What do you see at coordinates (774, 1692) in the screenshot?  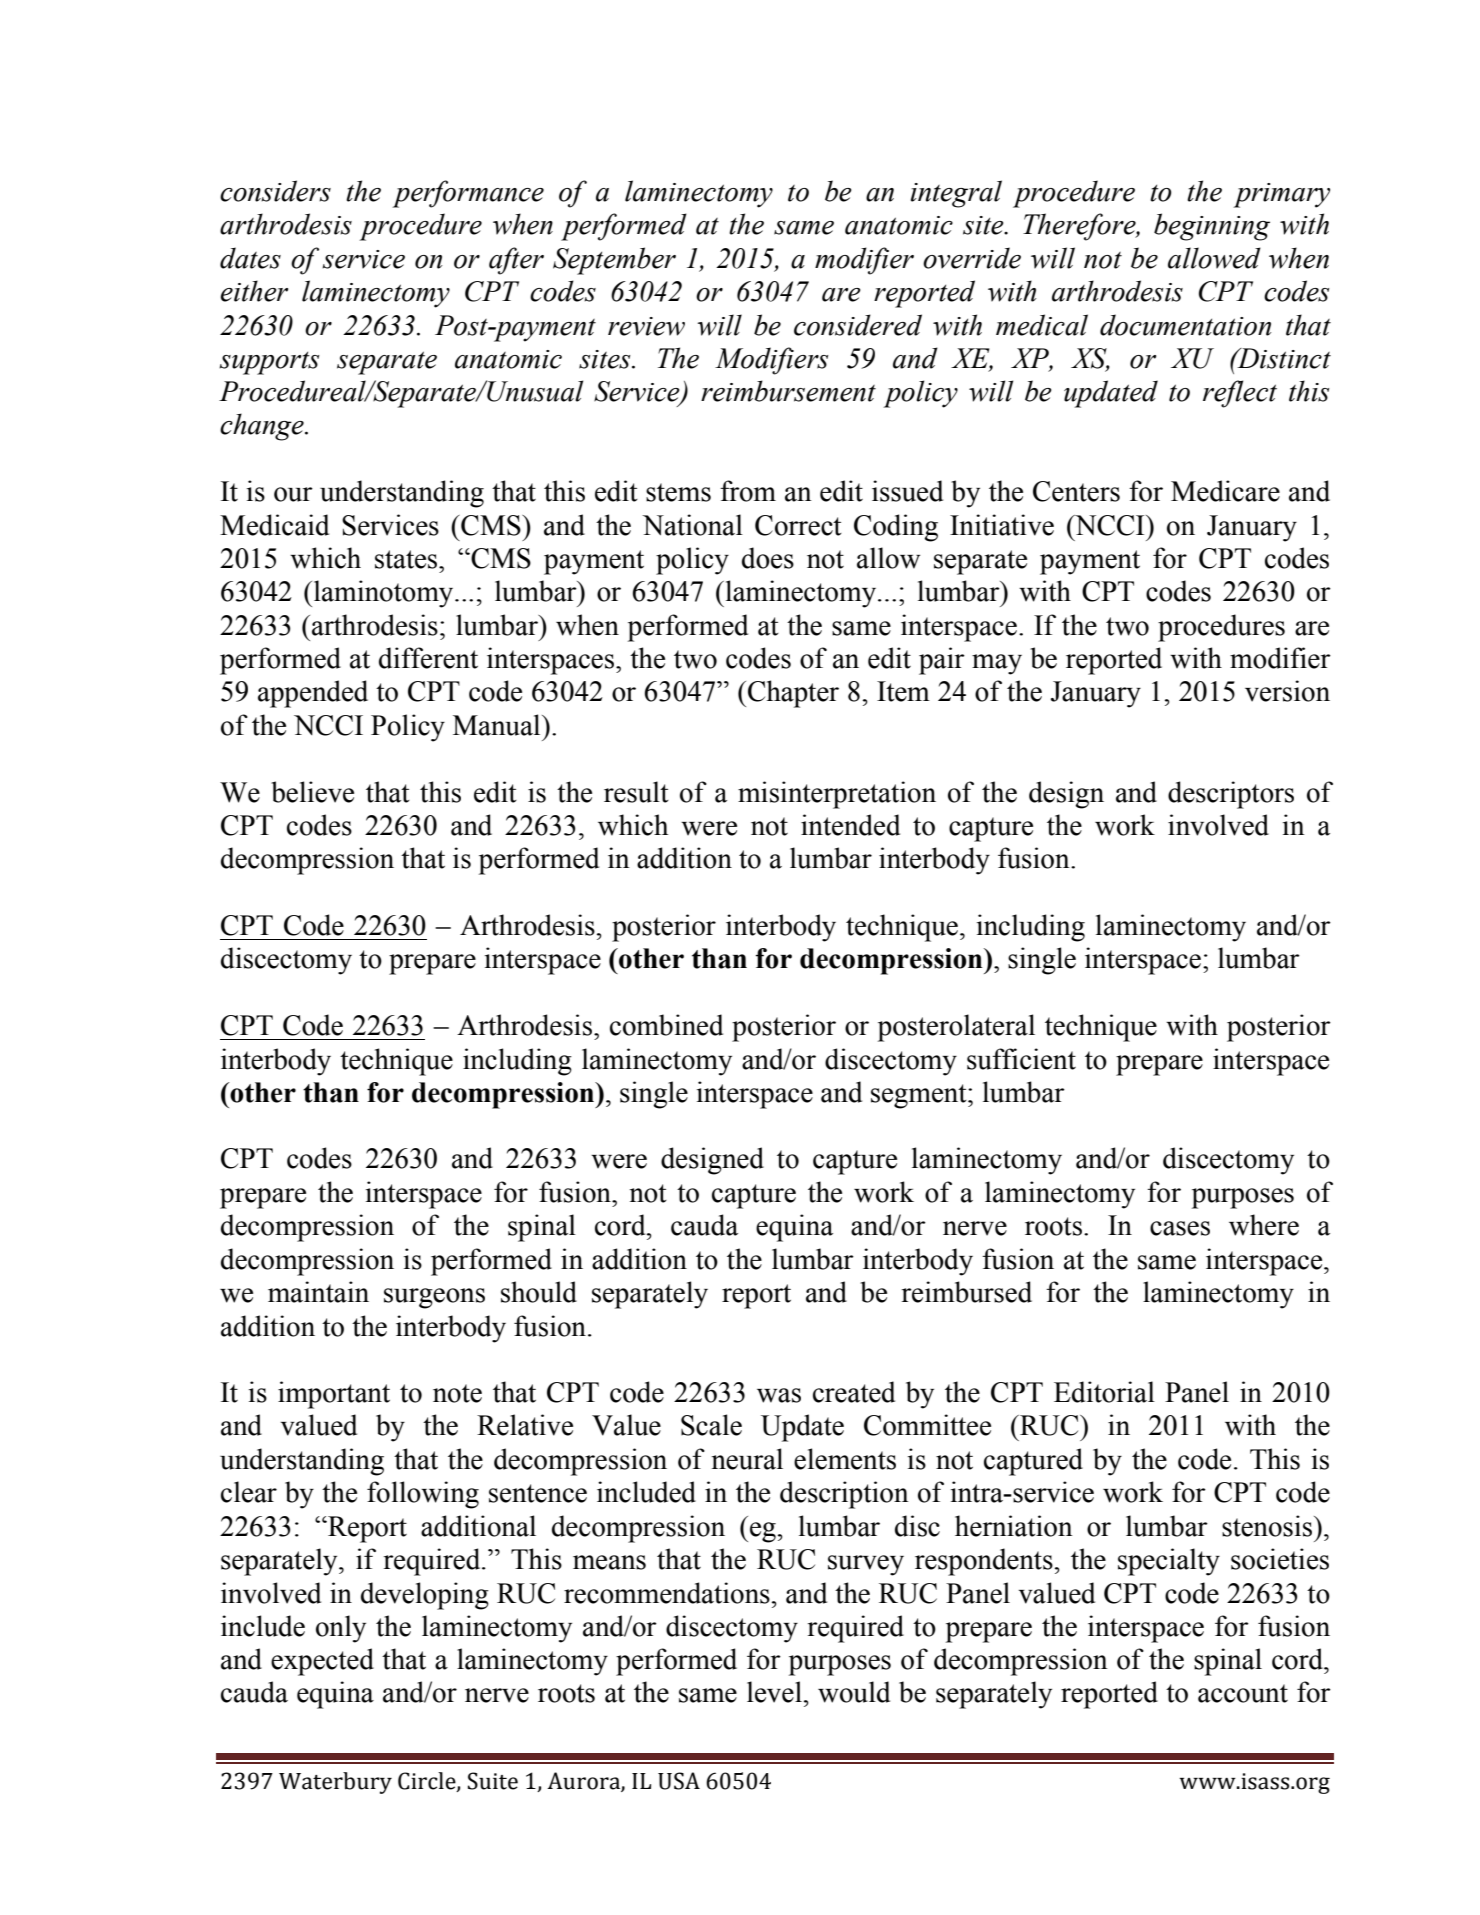 I see `level` at bounding box center [774, 1692].
